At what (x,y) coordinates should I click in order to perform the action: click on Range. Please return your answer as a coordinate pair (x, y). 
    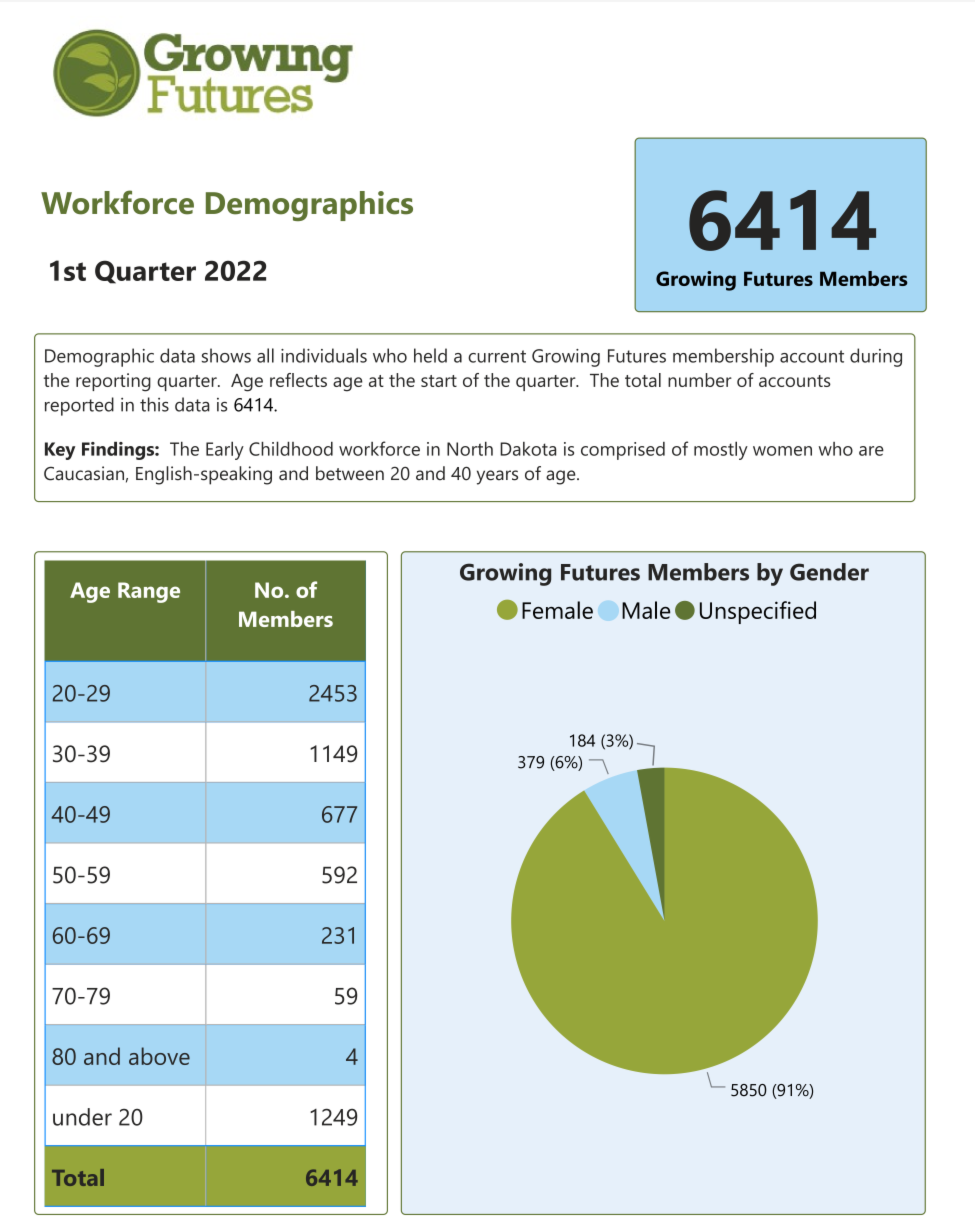
    Looking at the image, I should click on (149, 592).
